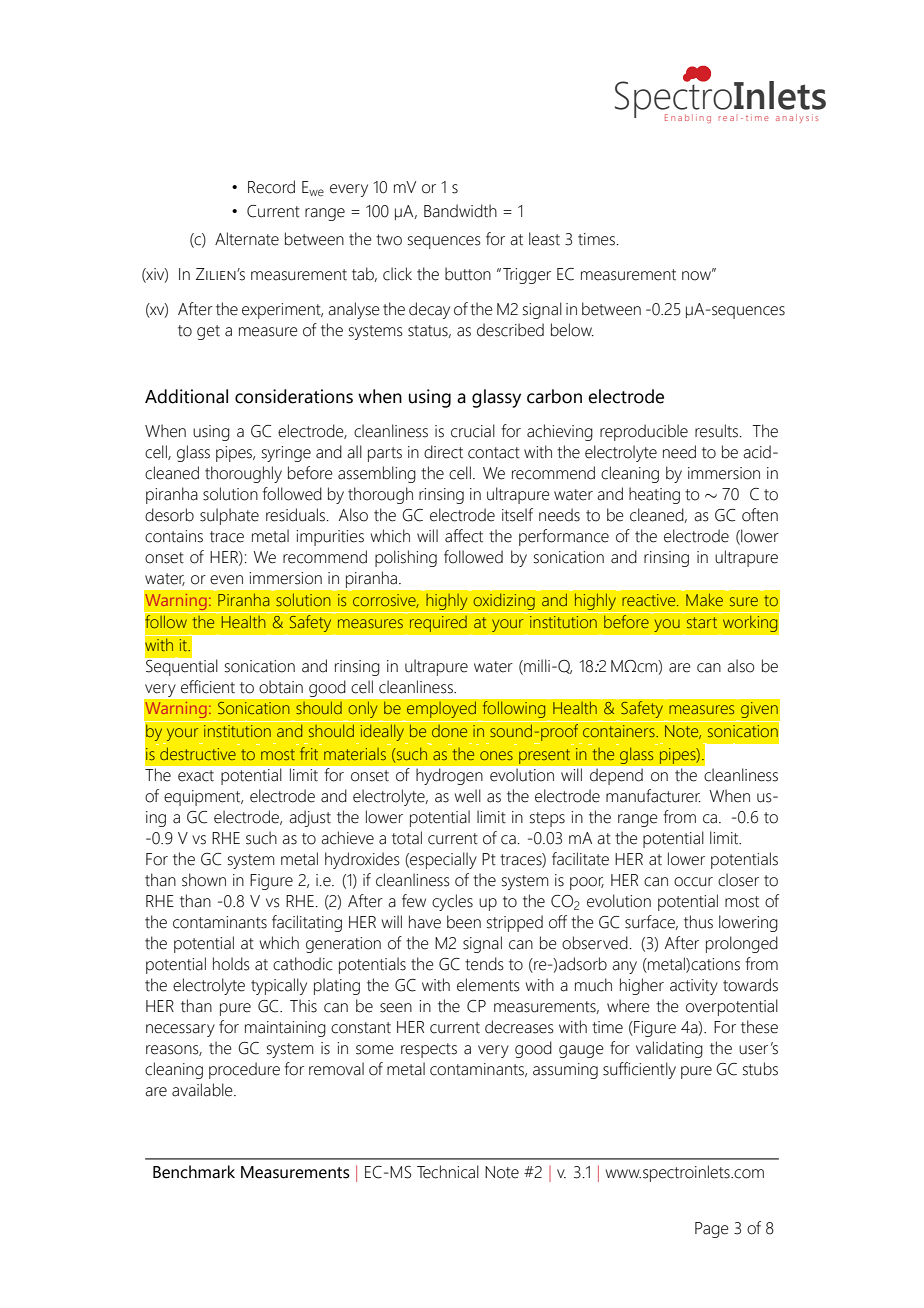 This document has width=924, height=1308. What do you see at coordinates (448, 1172) in the document?
I see `Technical` at bounding box center [448, 1172].
